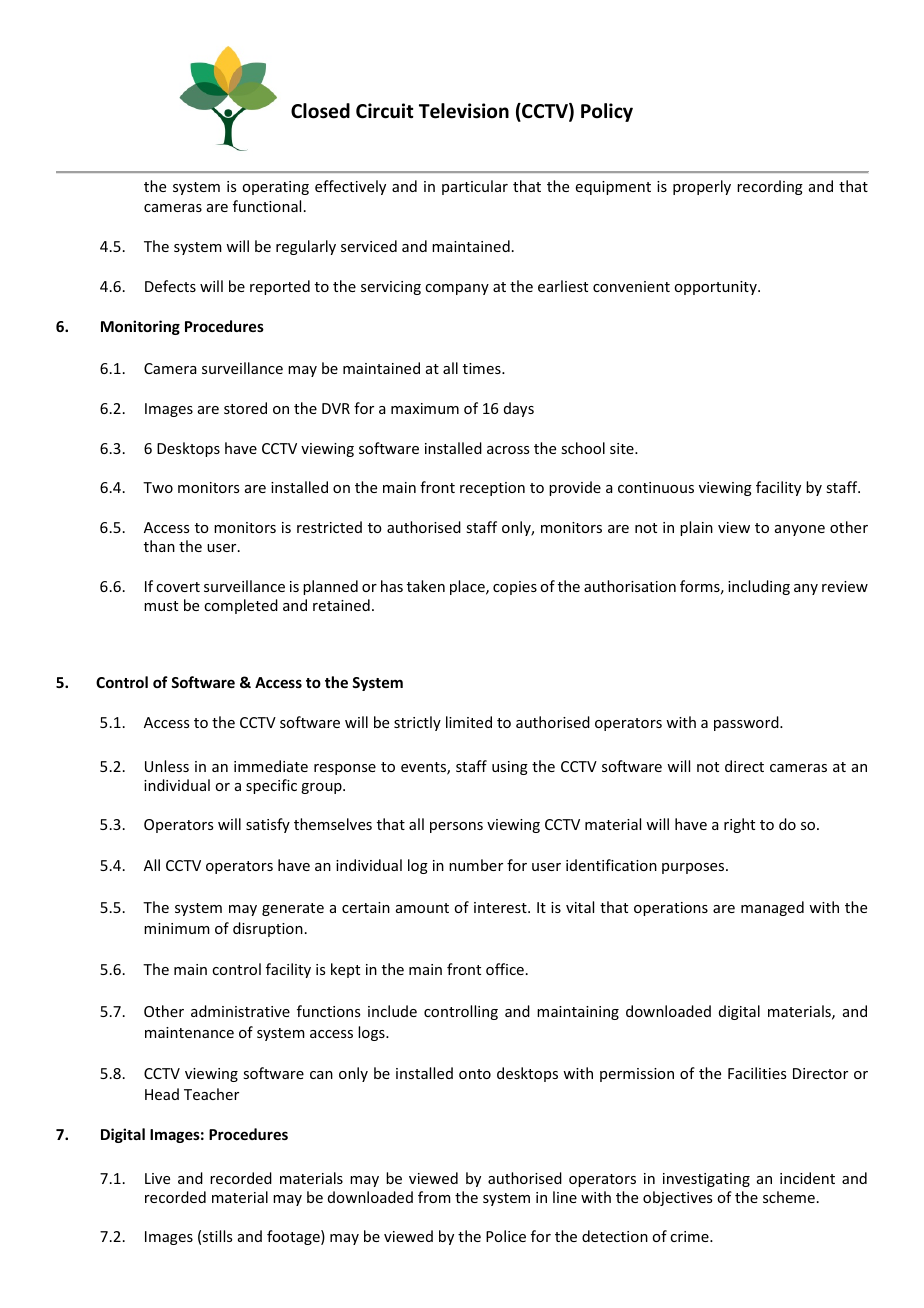 The height and width of the page is (1308, 924). What do you see at coordinates (772, 908) in the page?
I see `managed` at bounding box center [772, 908].
